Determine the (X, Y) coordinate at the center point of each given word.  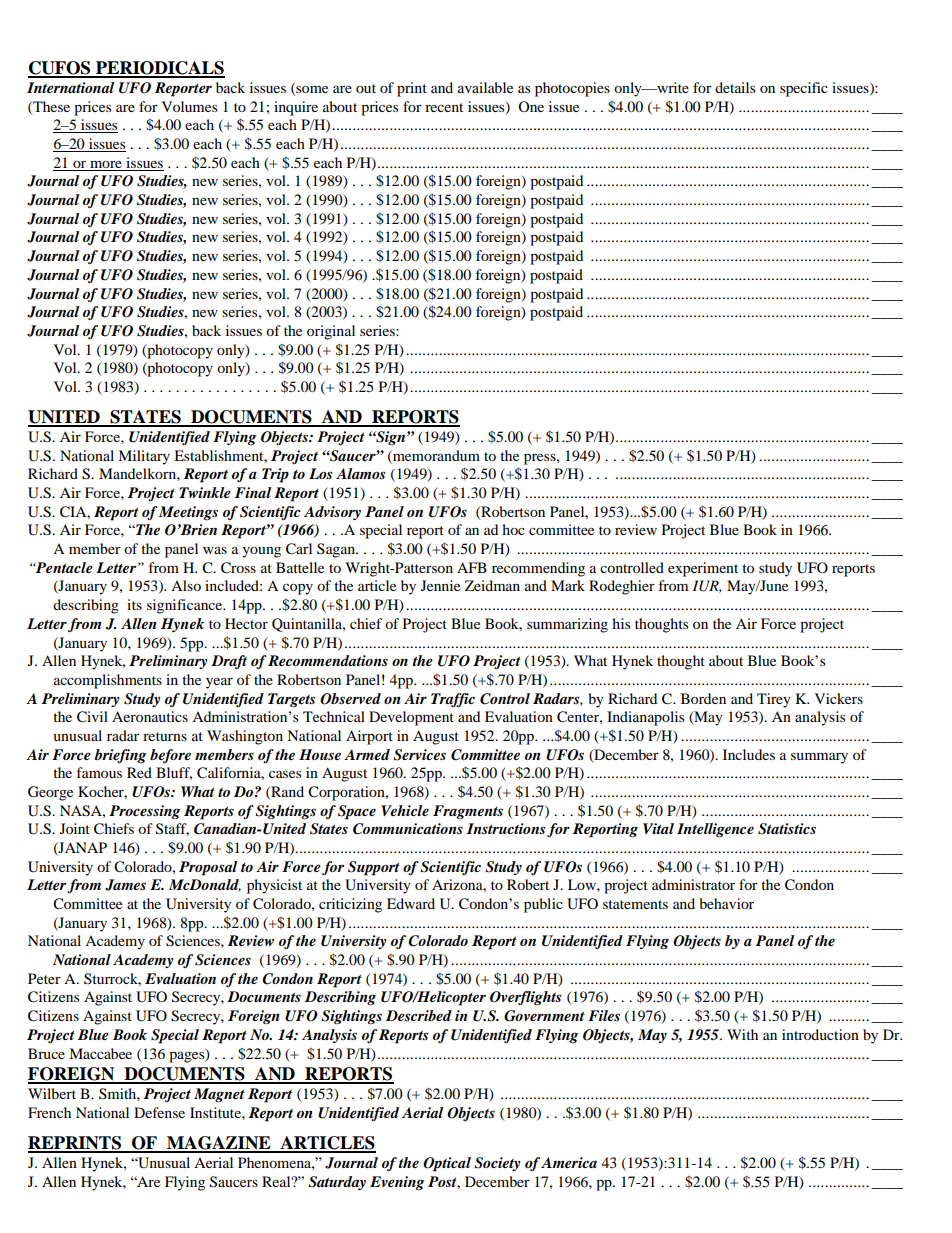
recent (444, 107)
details (735, 87)
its (134, 604)
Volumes (189, 106)
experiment (703, 569)
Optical (447, 1164)
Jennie (440, 585)
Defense (159, 1112)
